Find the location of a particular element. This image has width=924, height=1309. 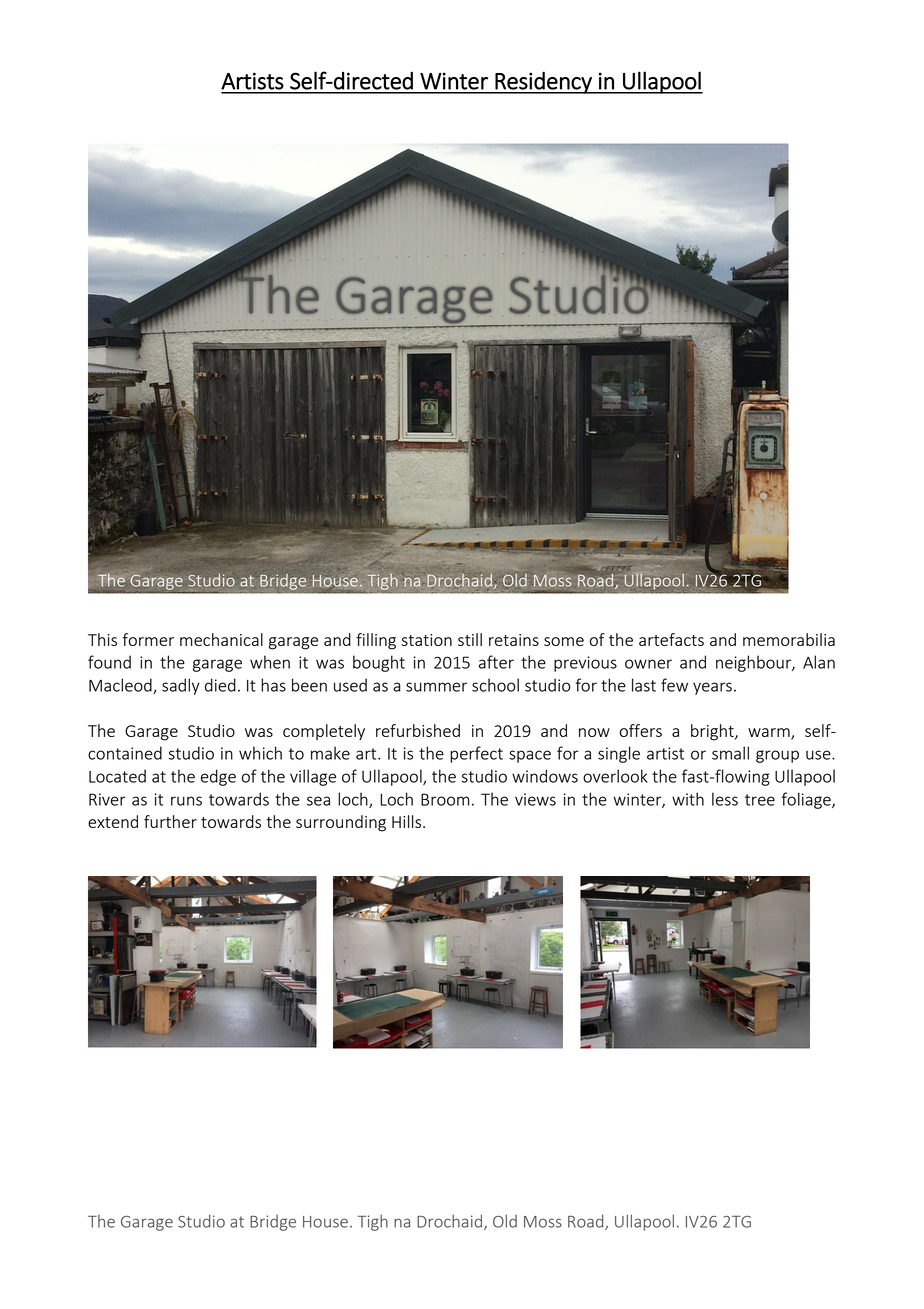

Broom is located at coordinates (445, 799).
